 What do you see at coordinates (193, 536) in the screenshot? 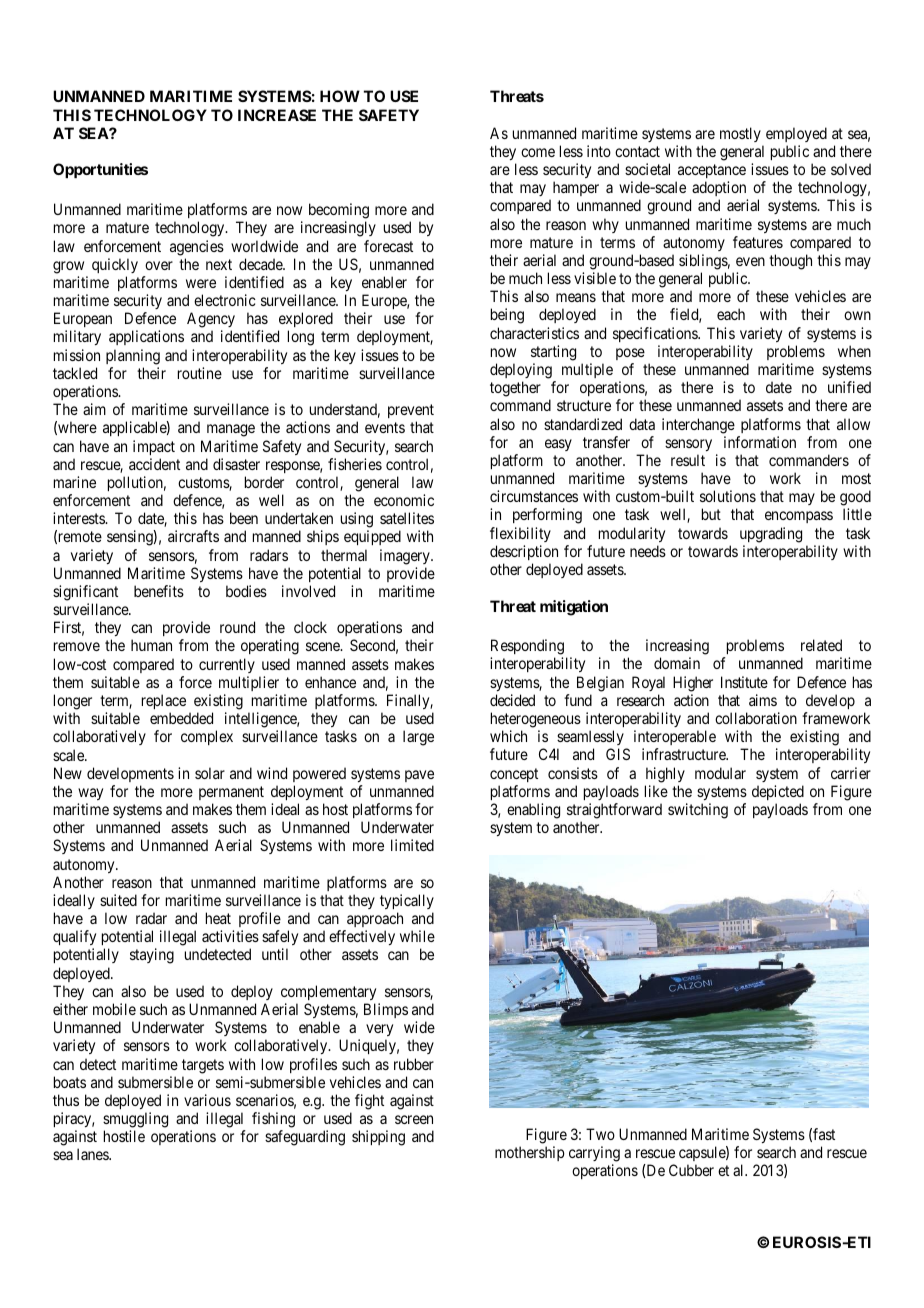
I see `aircrafts` at bounding box center [193, 536].
